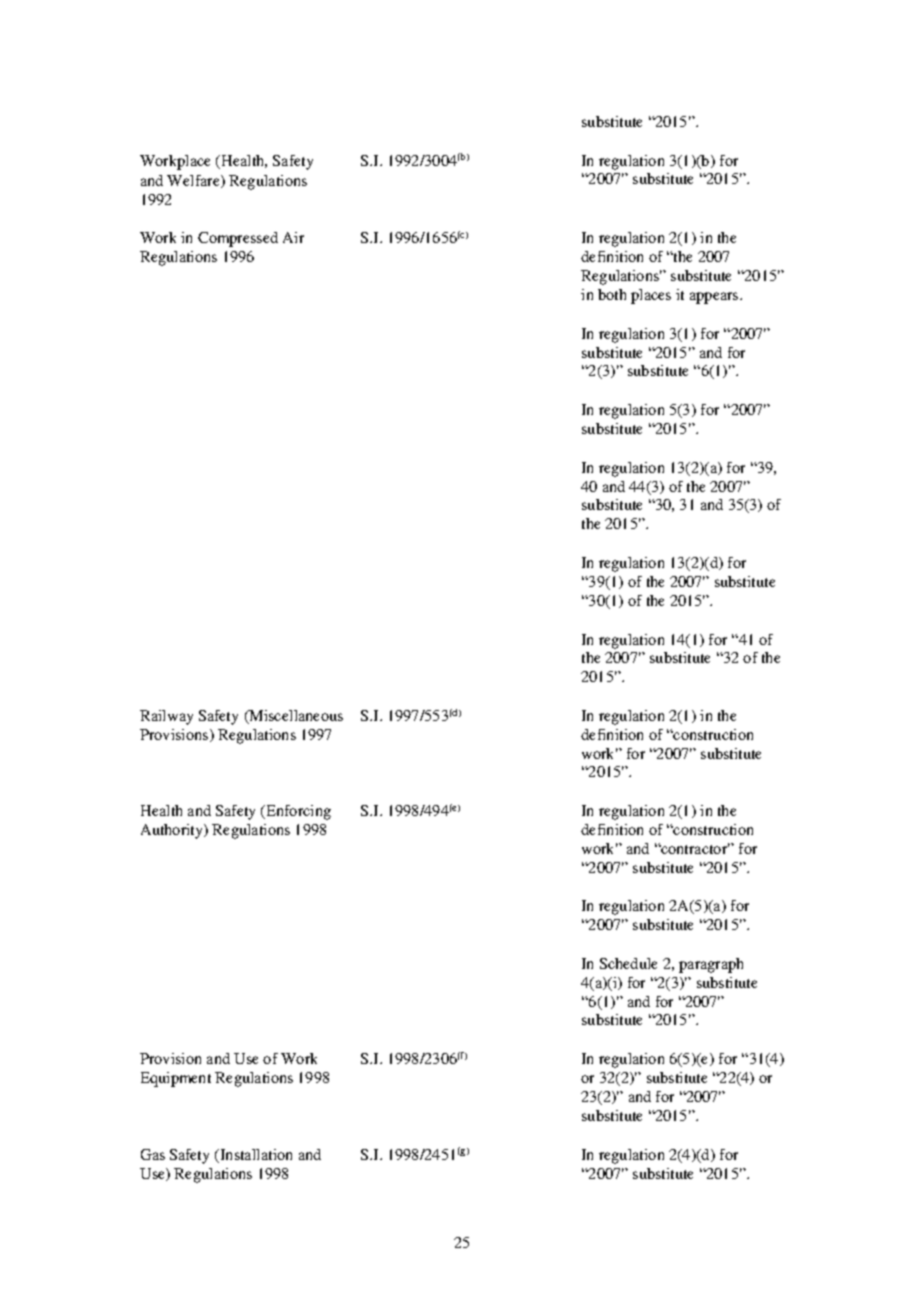 This screenshot has width=924, height=1308. Describe the element at coordinates (295, 717) in the screenshot. I see `Miscellaneous` at that location.
